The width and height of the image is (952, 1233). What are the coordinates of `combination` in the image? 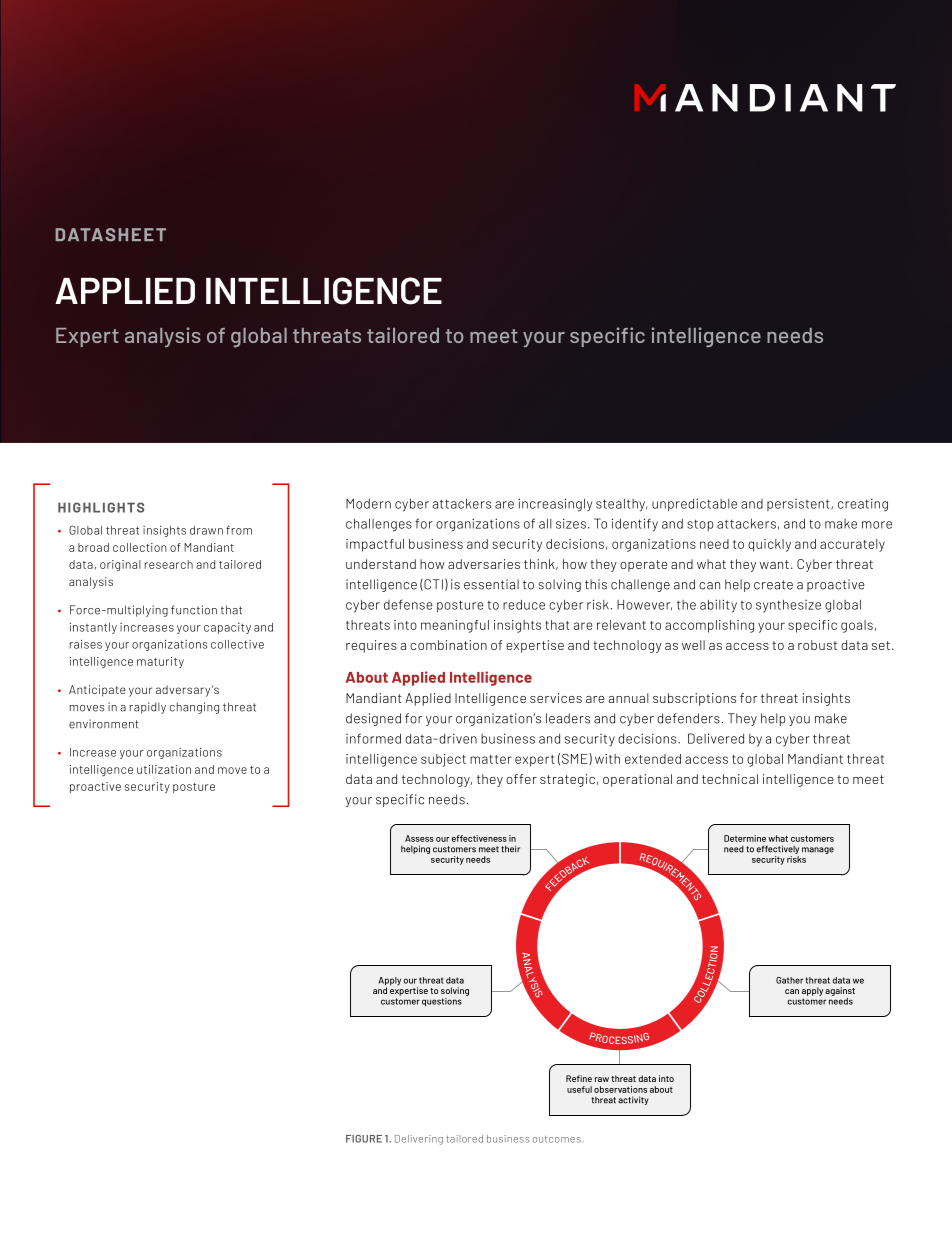 It's located at (448, 645).
